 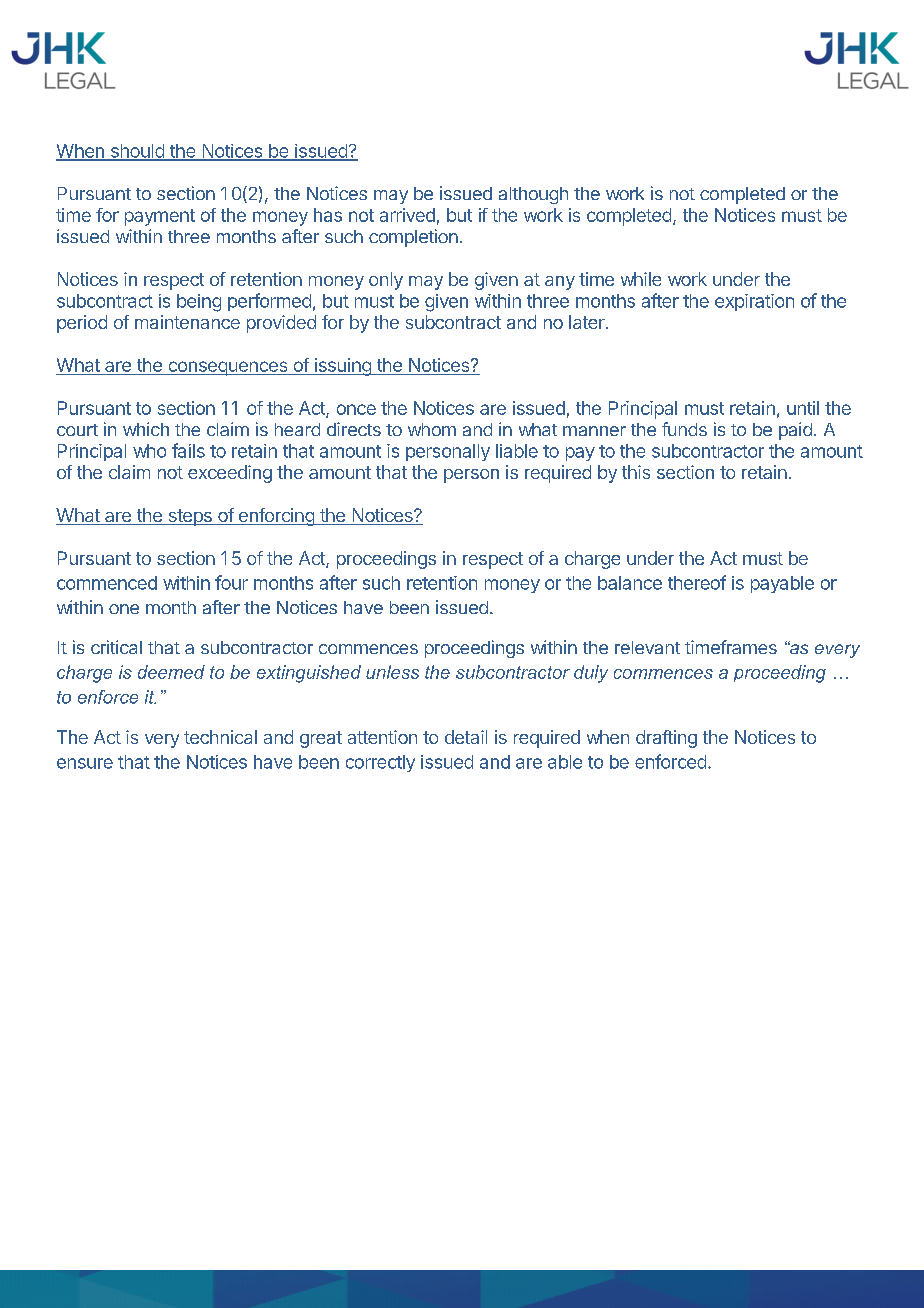 What do you see at coordinates (190, 517) in the image?
I see `steps` at bounding box center [190, 517].
